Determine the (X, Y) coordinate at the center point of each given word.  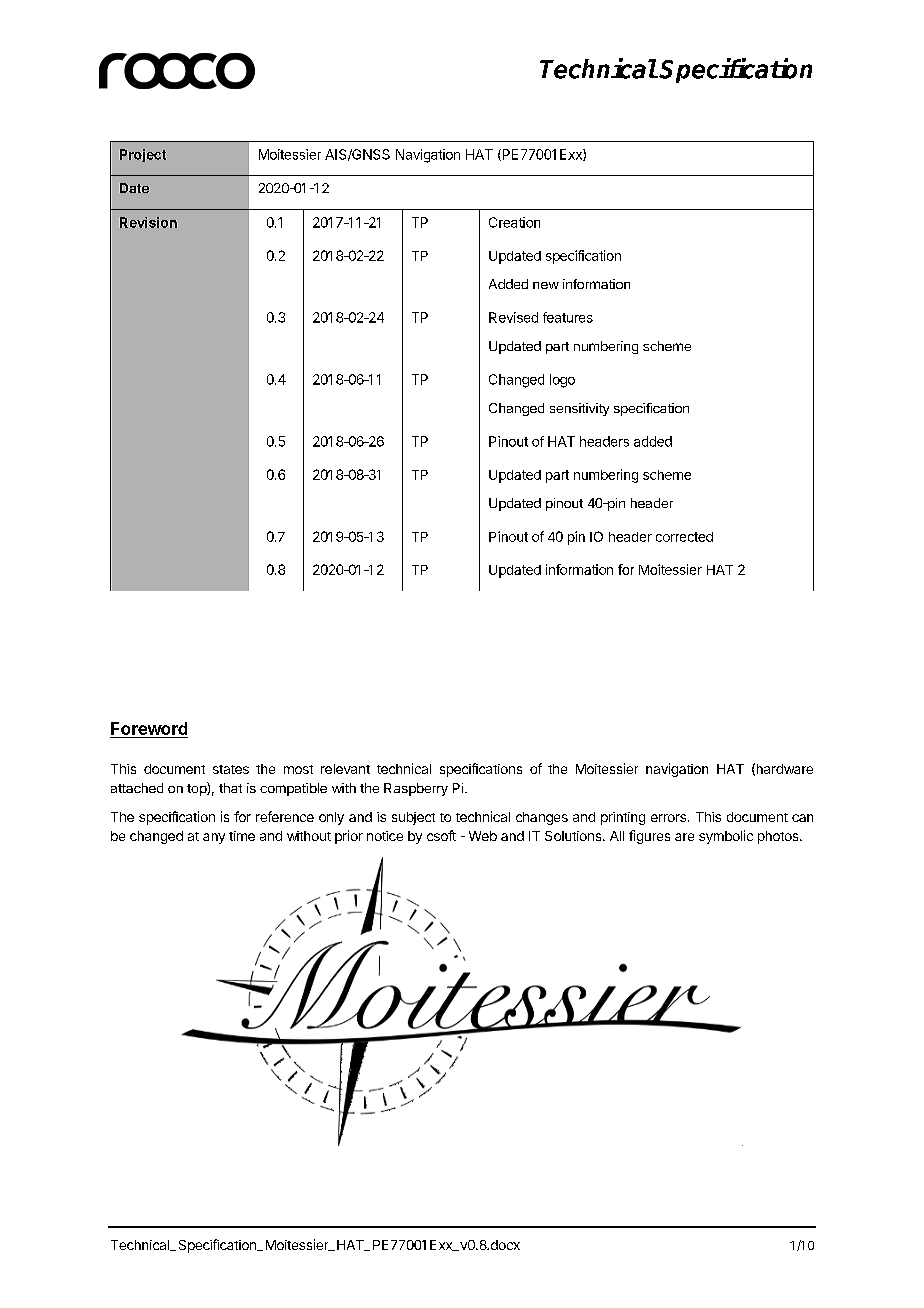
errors (668, 818)
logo (562, 381)
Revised (513, 317)
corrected (684, 537)
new (546, 285)
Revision (148, 222)
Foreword (149, 728)
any (214, 838)
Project (143, 155)
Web (483, 836)
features (568, 317)
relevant (345, 769)
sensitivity (579, 409)
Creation (514, 222)
